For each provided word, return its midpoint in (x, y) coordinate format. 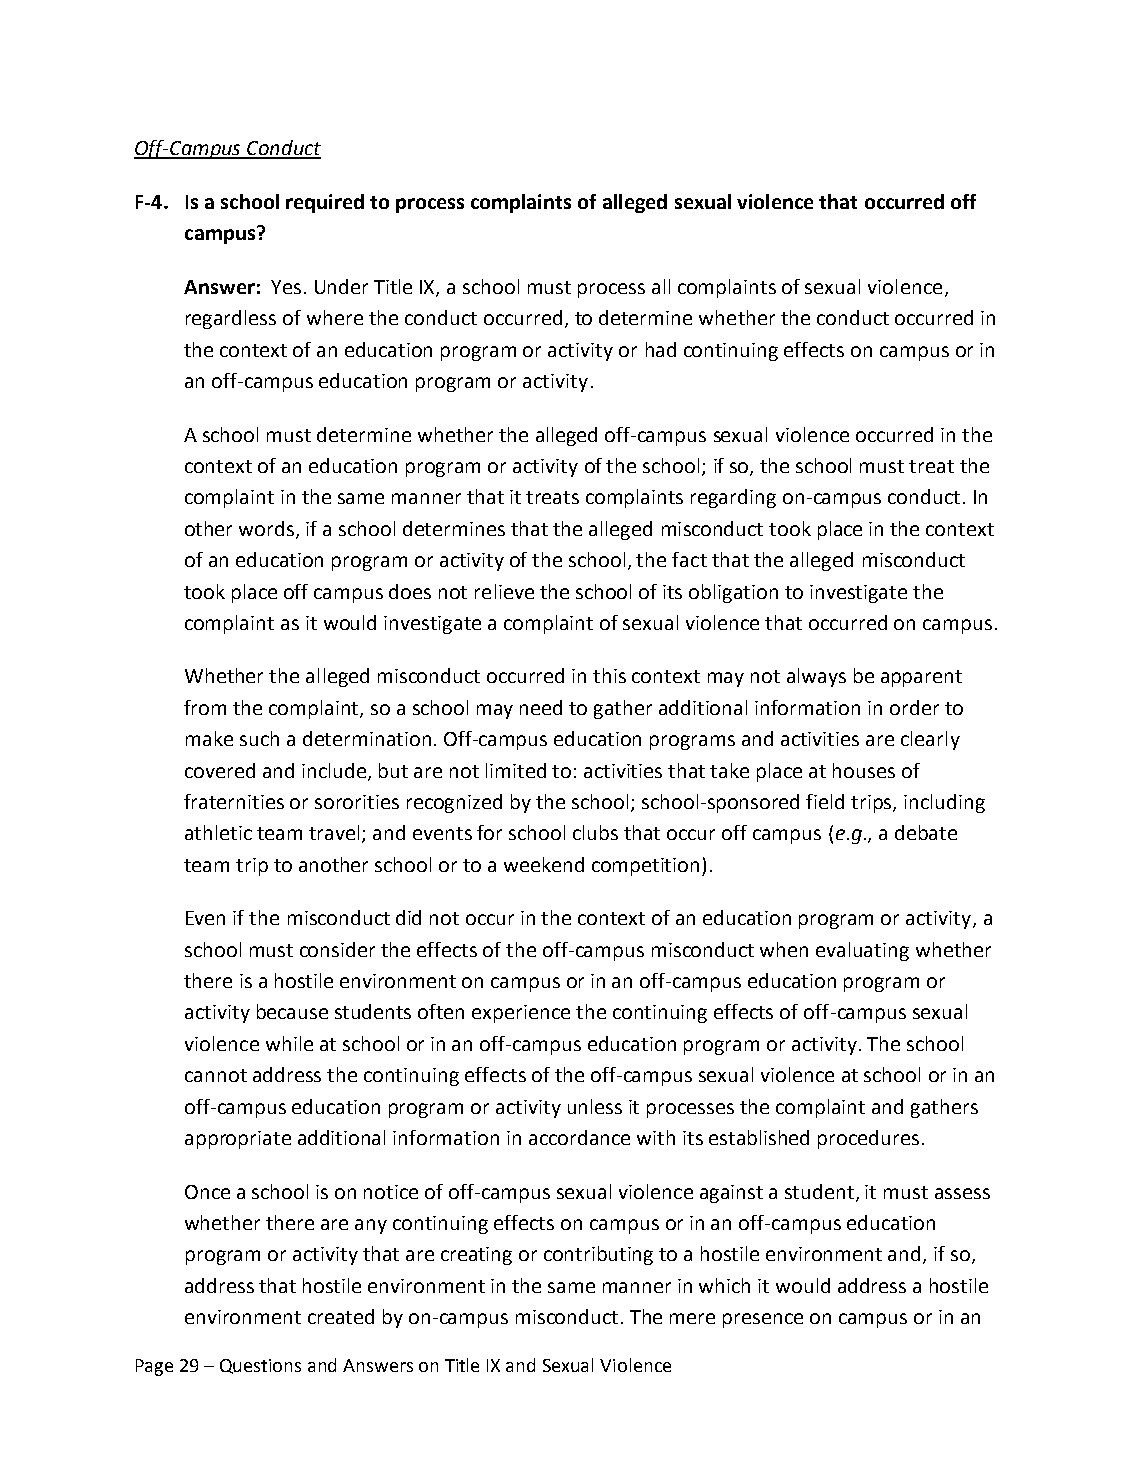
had (661, 349)
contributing (598, 1255)
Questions (260, 1366)
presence (763, 1320)
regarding (733, 498)
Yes (286, 287)
